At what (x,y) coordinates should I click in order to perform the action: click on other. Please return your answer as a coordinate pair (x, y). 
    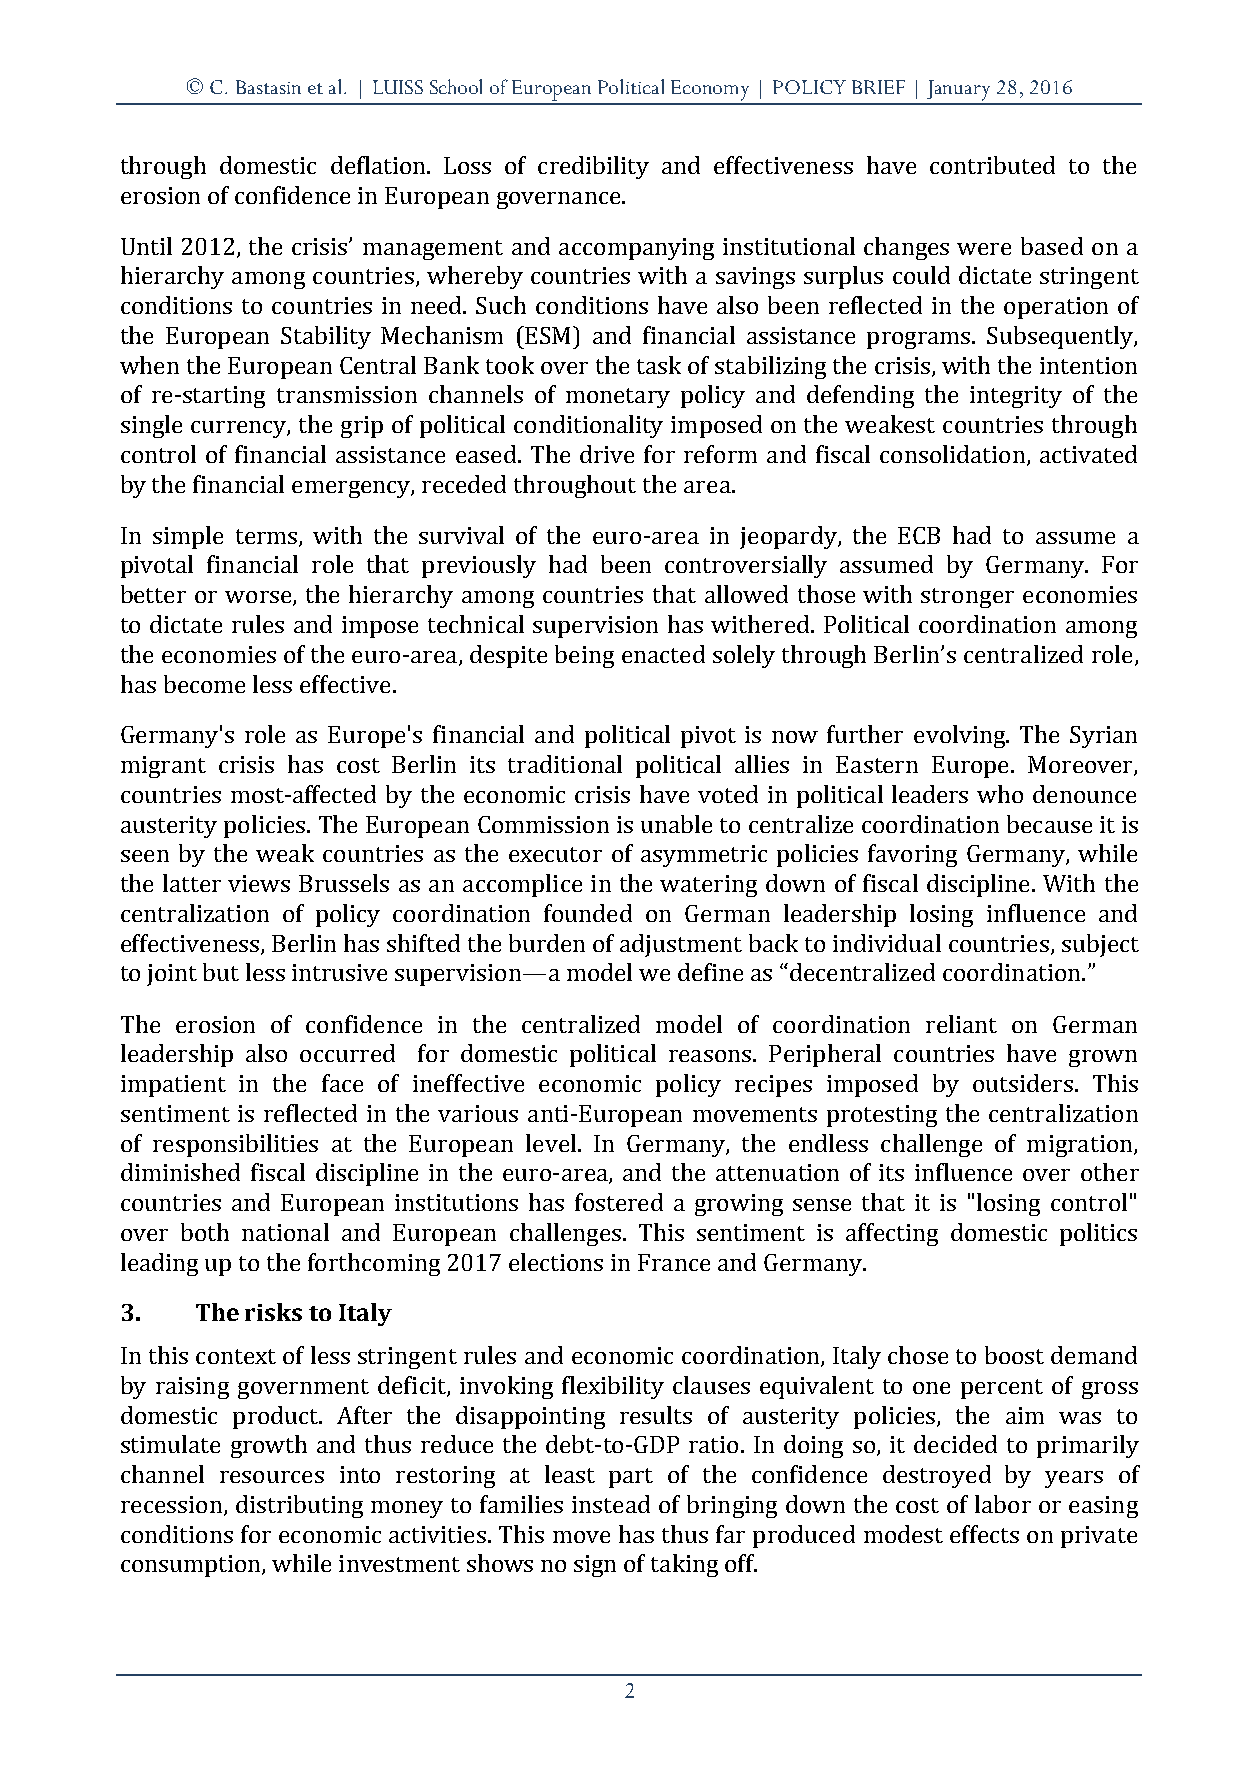
    Looking at the image, I should click on (1110, 1172).
